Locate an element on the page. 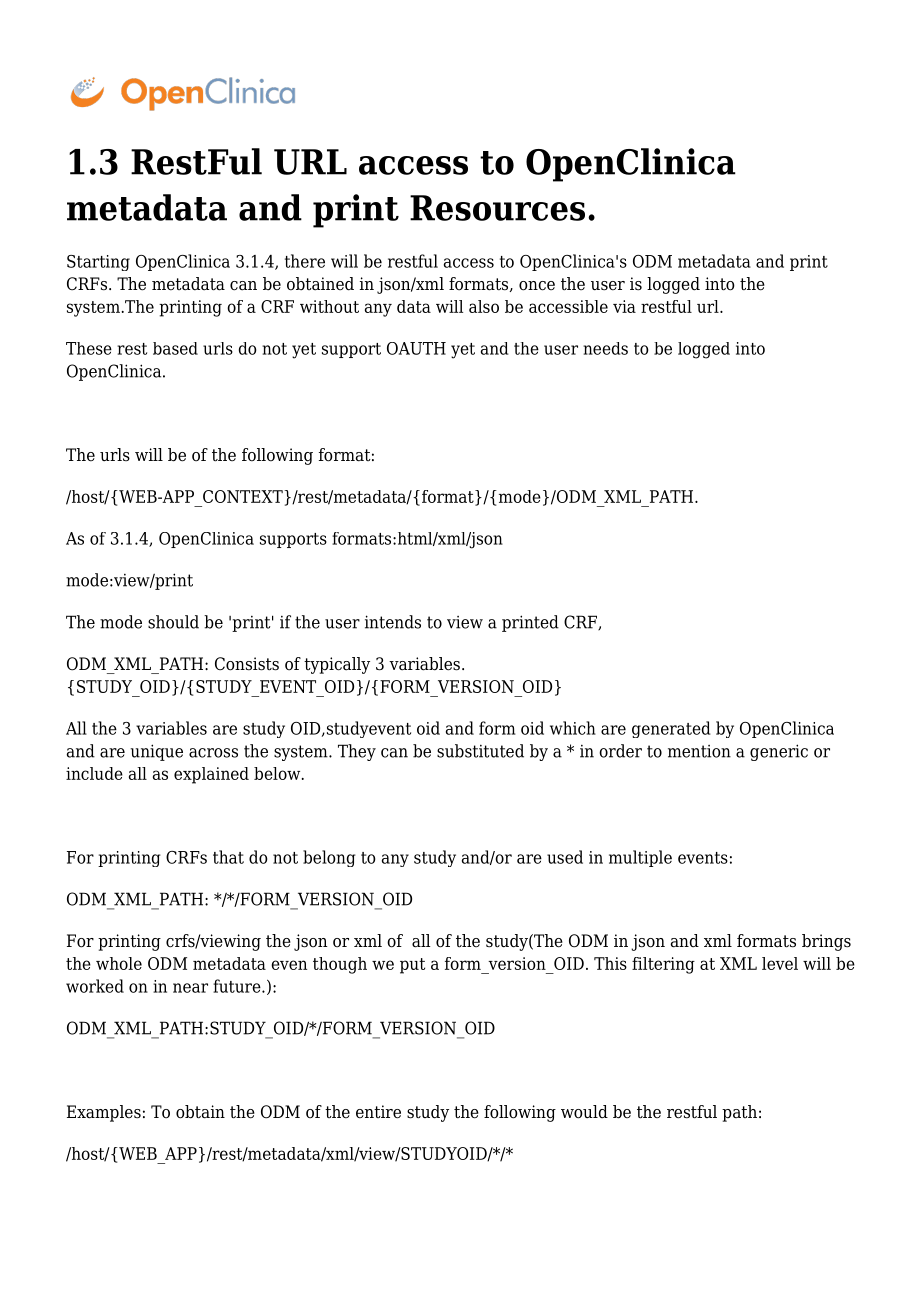 Image resolution: width=924 pixels, height=1308 pixels. explained is located at coordinates (211, 775).
